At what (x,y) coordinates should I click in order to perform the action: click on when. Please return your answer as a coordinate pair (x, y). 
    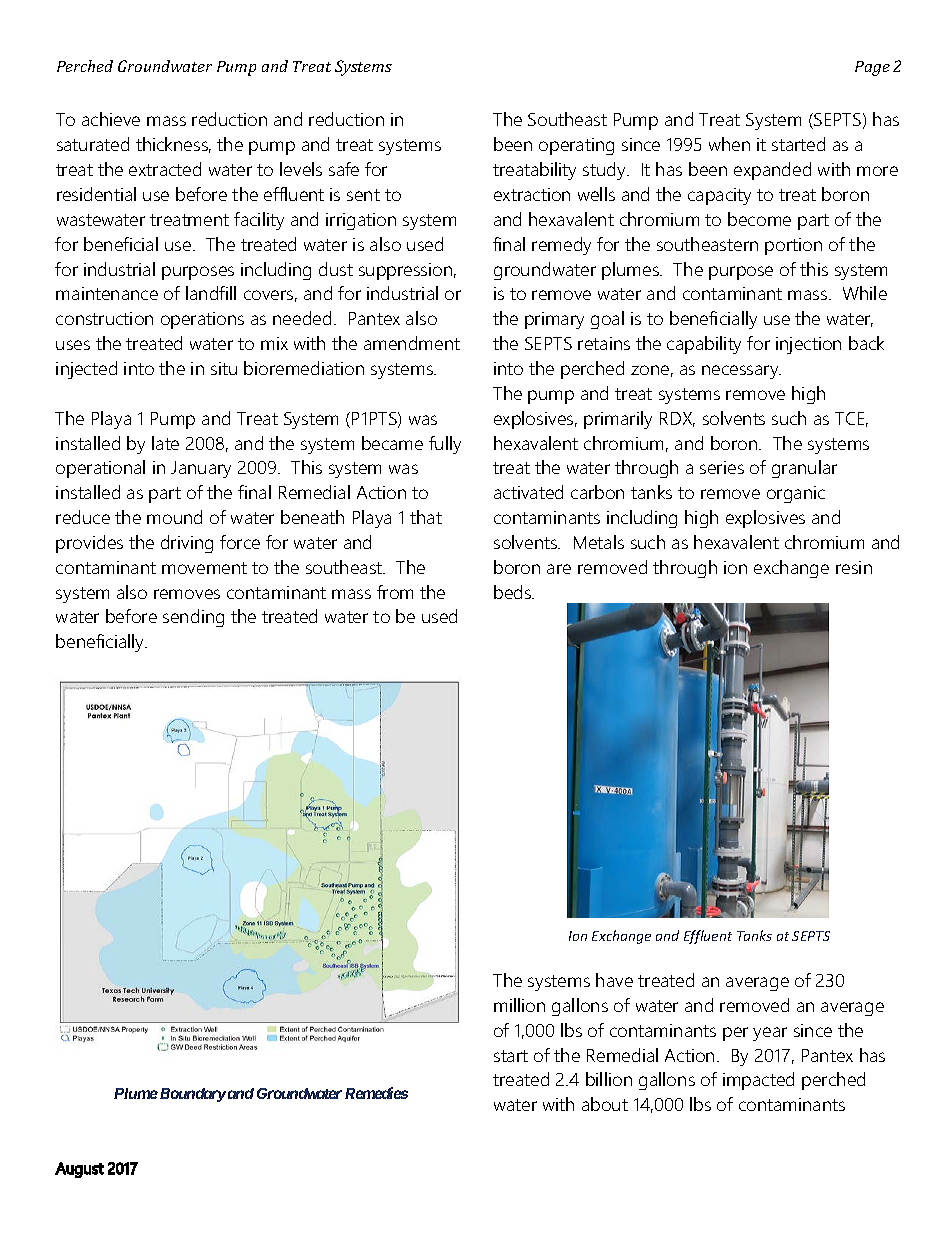
    Looking at the image, I should click on (729, 144).
